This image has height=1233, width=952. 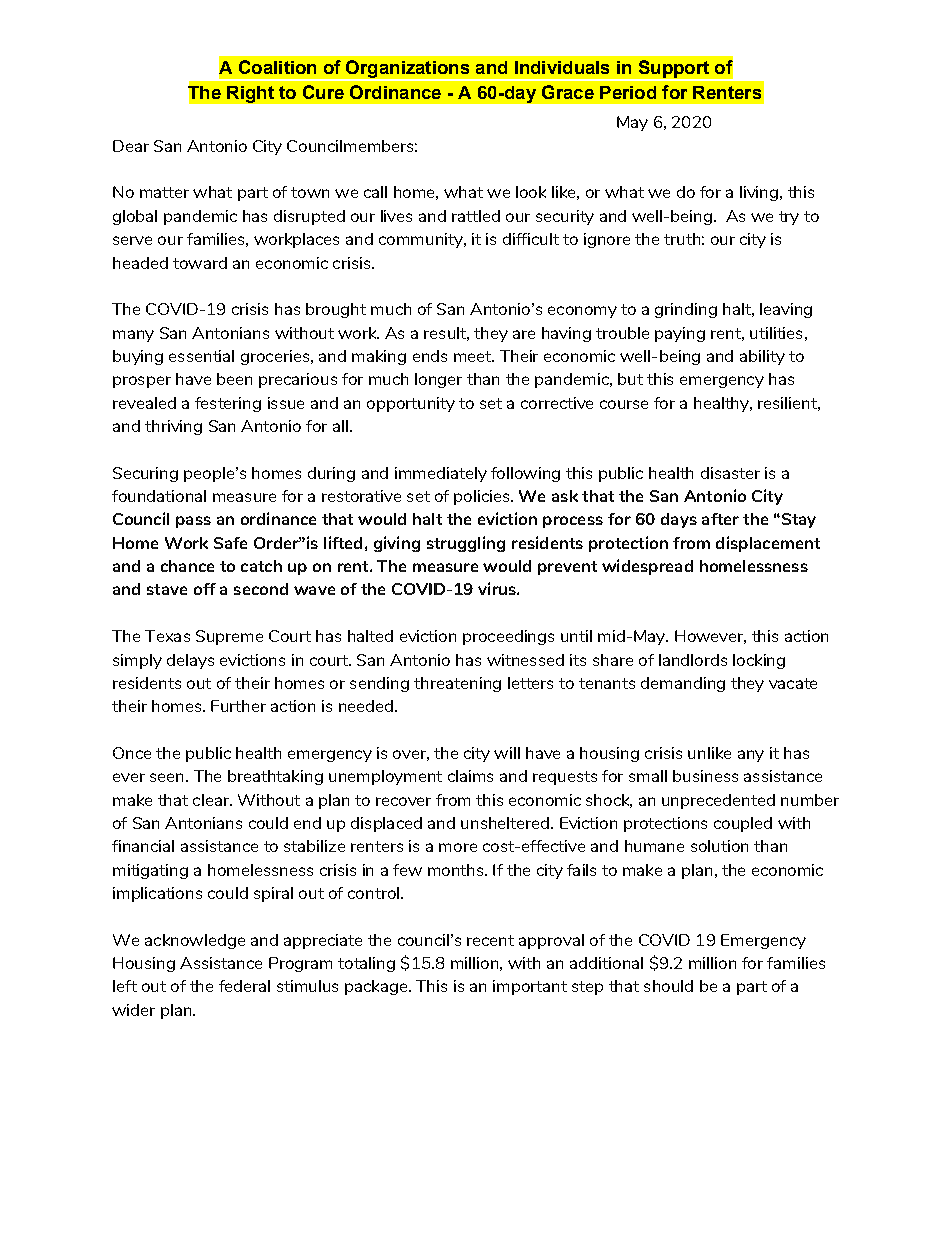 What do you see at coordinates (250, 94) in the image?
I see `Right` at bounding box center [250, 94].
